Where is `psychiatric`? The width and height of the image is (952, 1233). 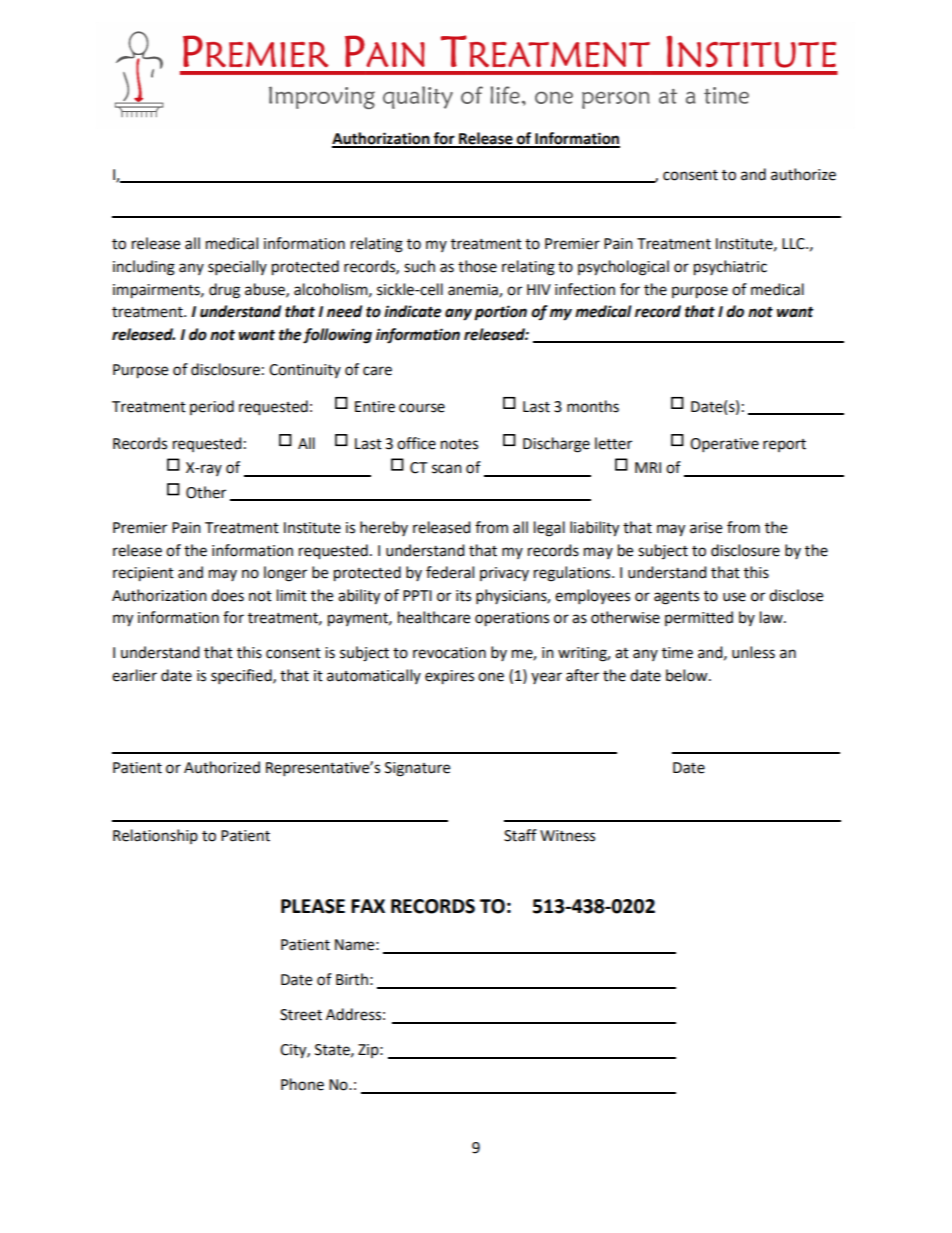
psychiatric is located at coordinates (730, 268).
